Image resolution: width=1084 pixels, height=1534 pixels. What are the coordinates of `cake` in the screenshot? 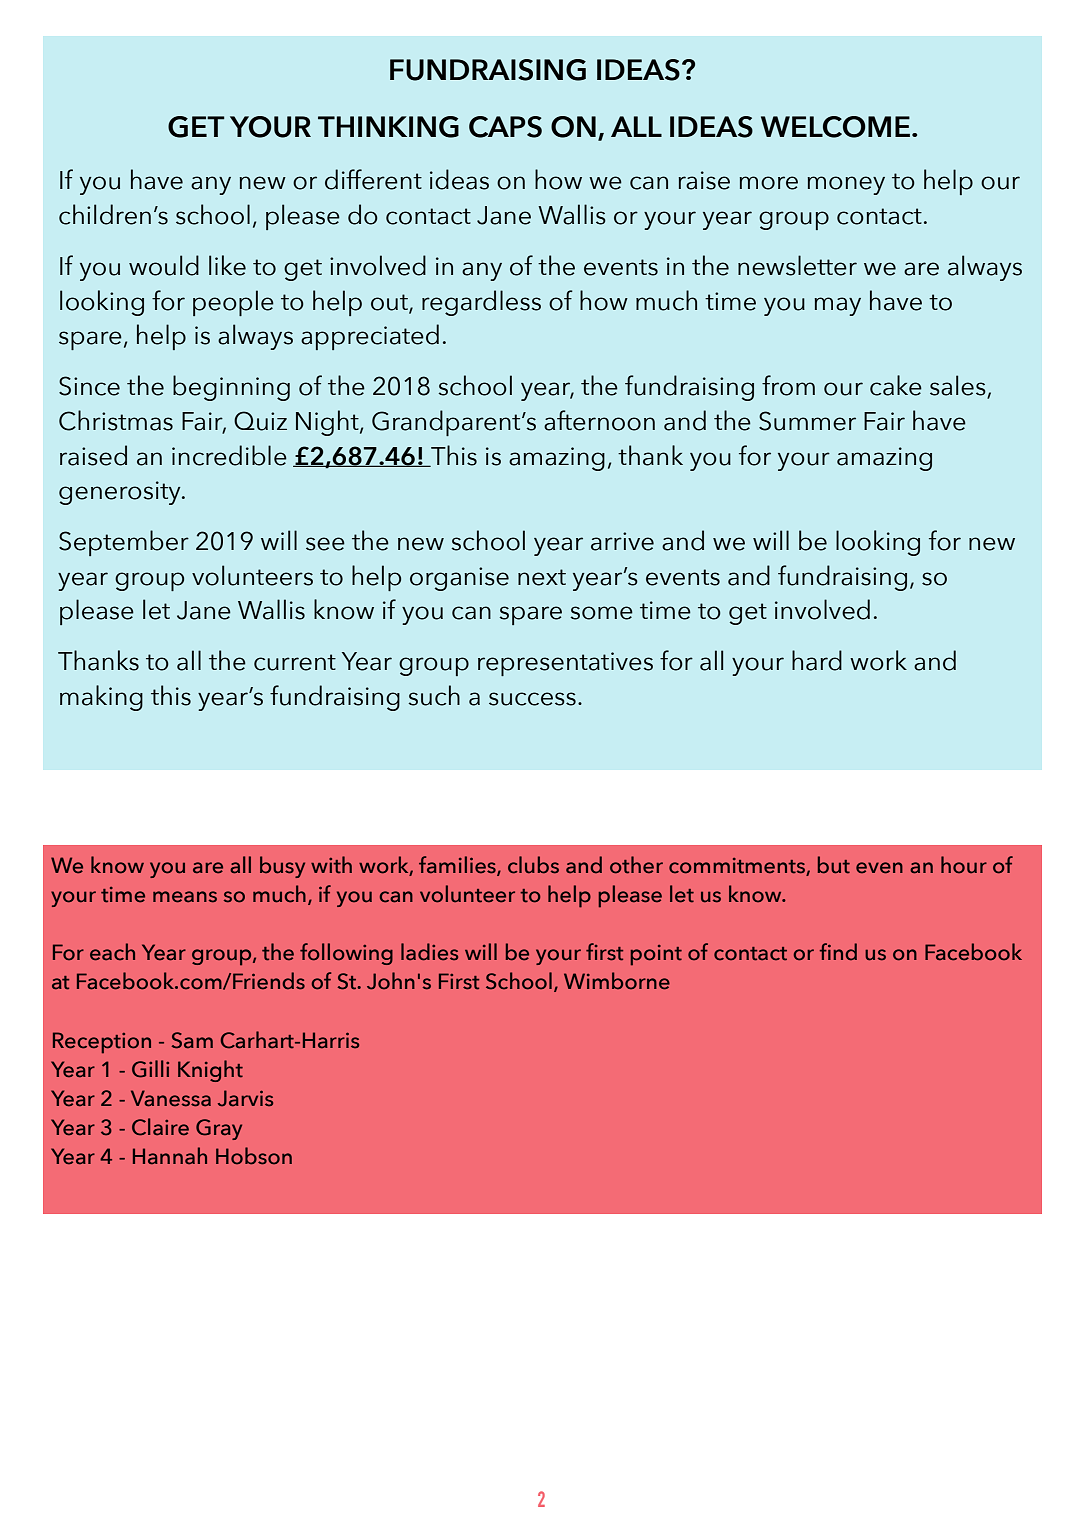 It's located at (896, 385).
